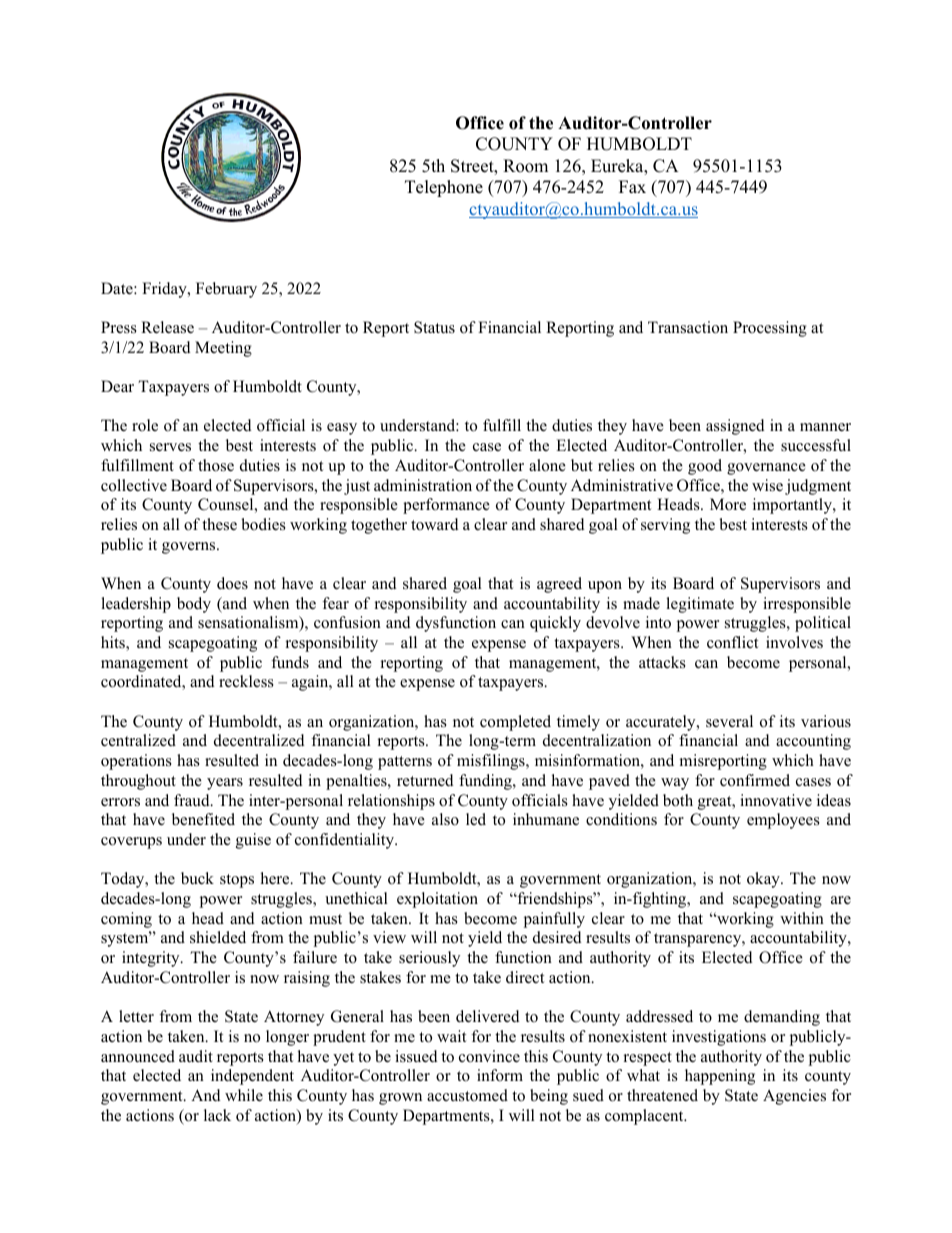  What do you see at coordinates (217, 1115) in the page?
I see `lack` at bounding box center [217, 1115].
